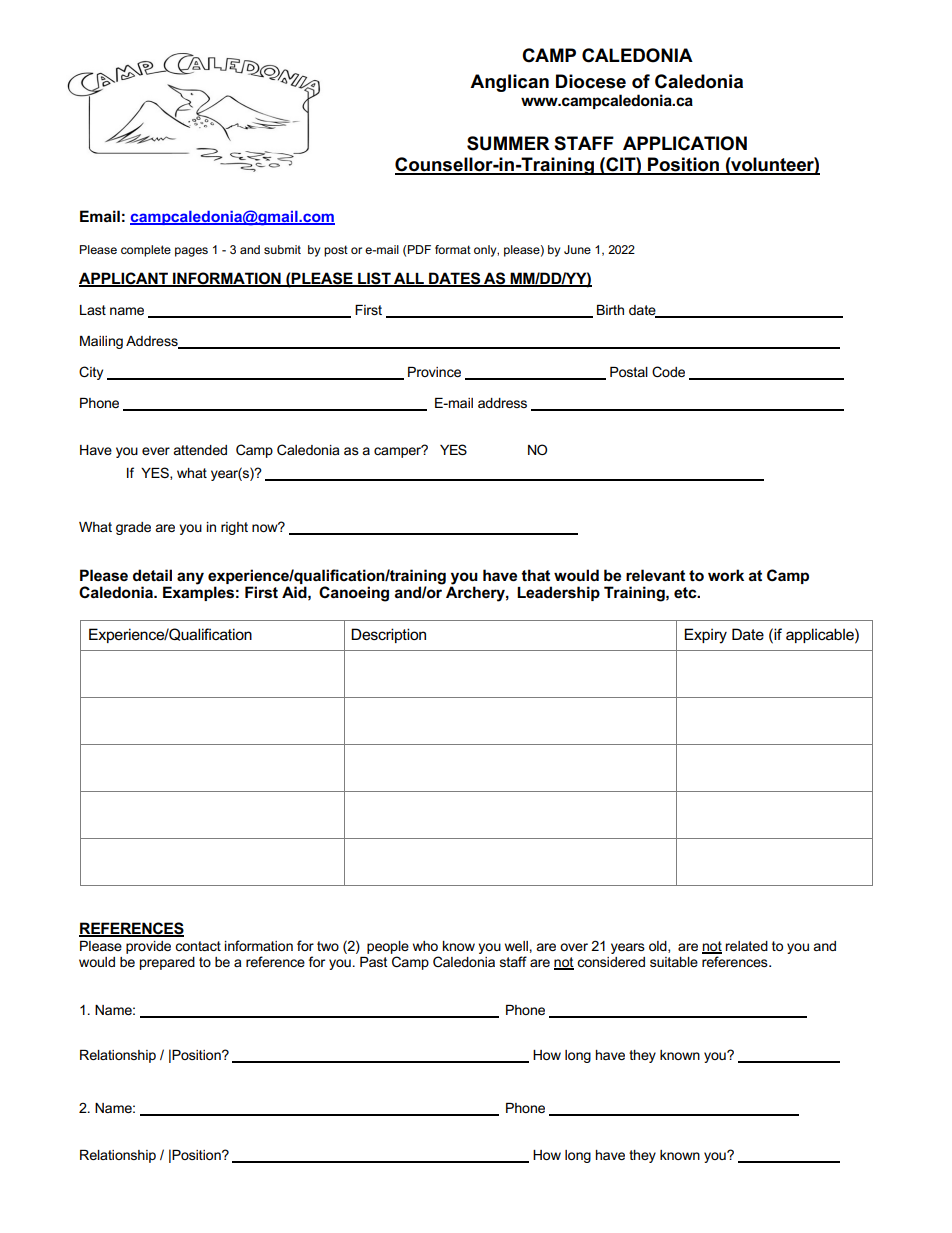 The width and height of the document is (952, 1233). What do you see at coordinates (610, 310) in the document?
I see `Birth` at bounding box center [610, 310].
